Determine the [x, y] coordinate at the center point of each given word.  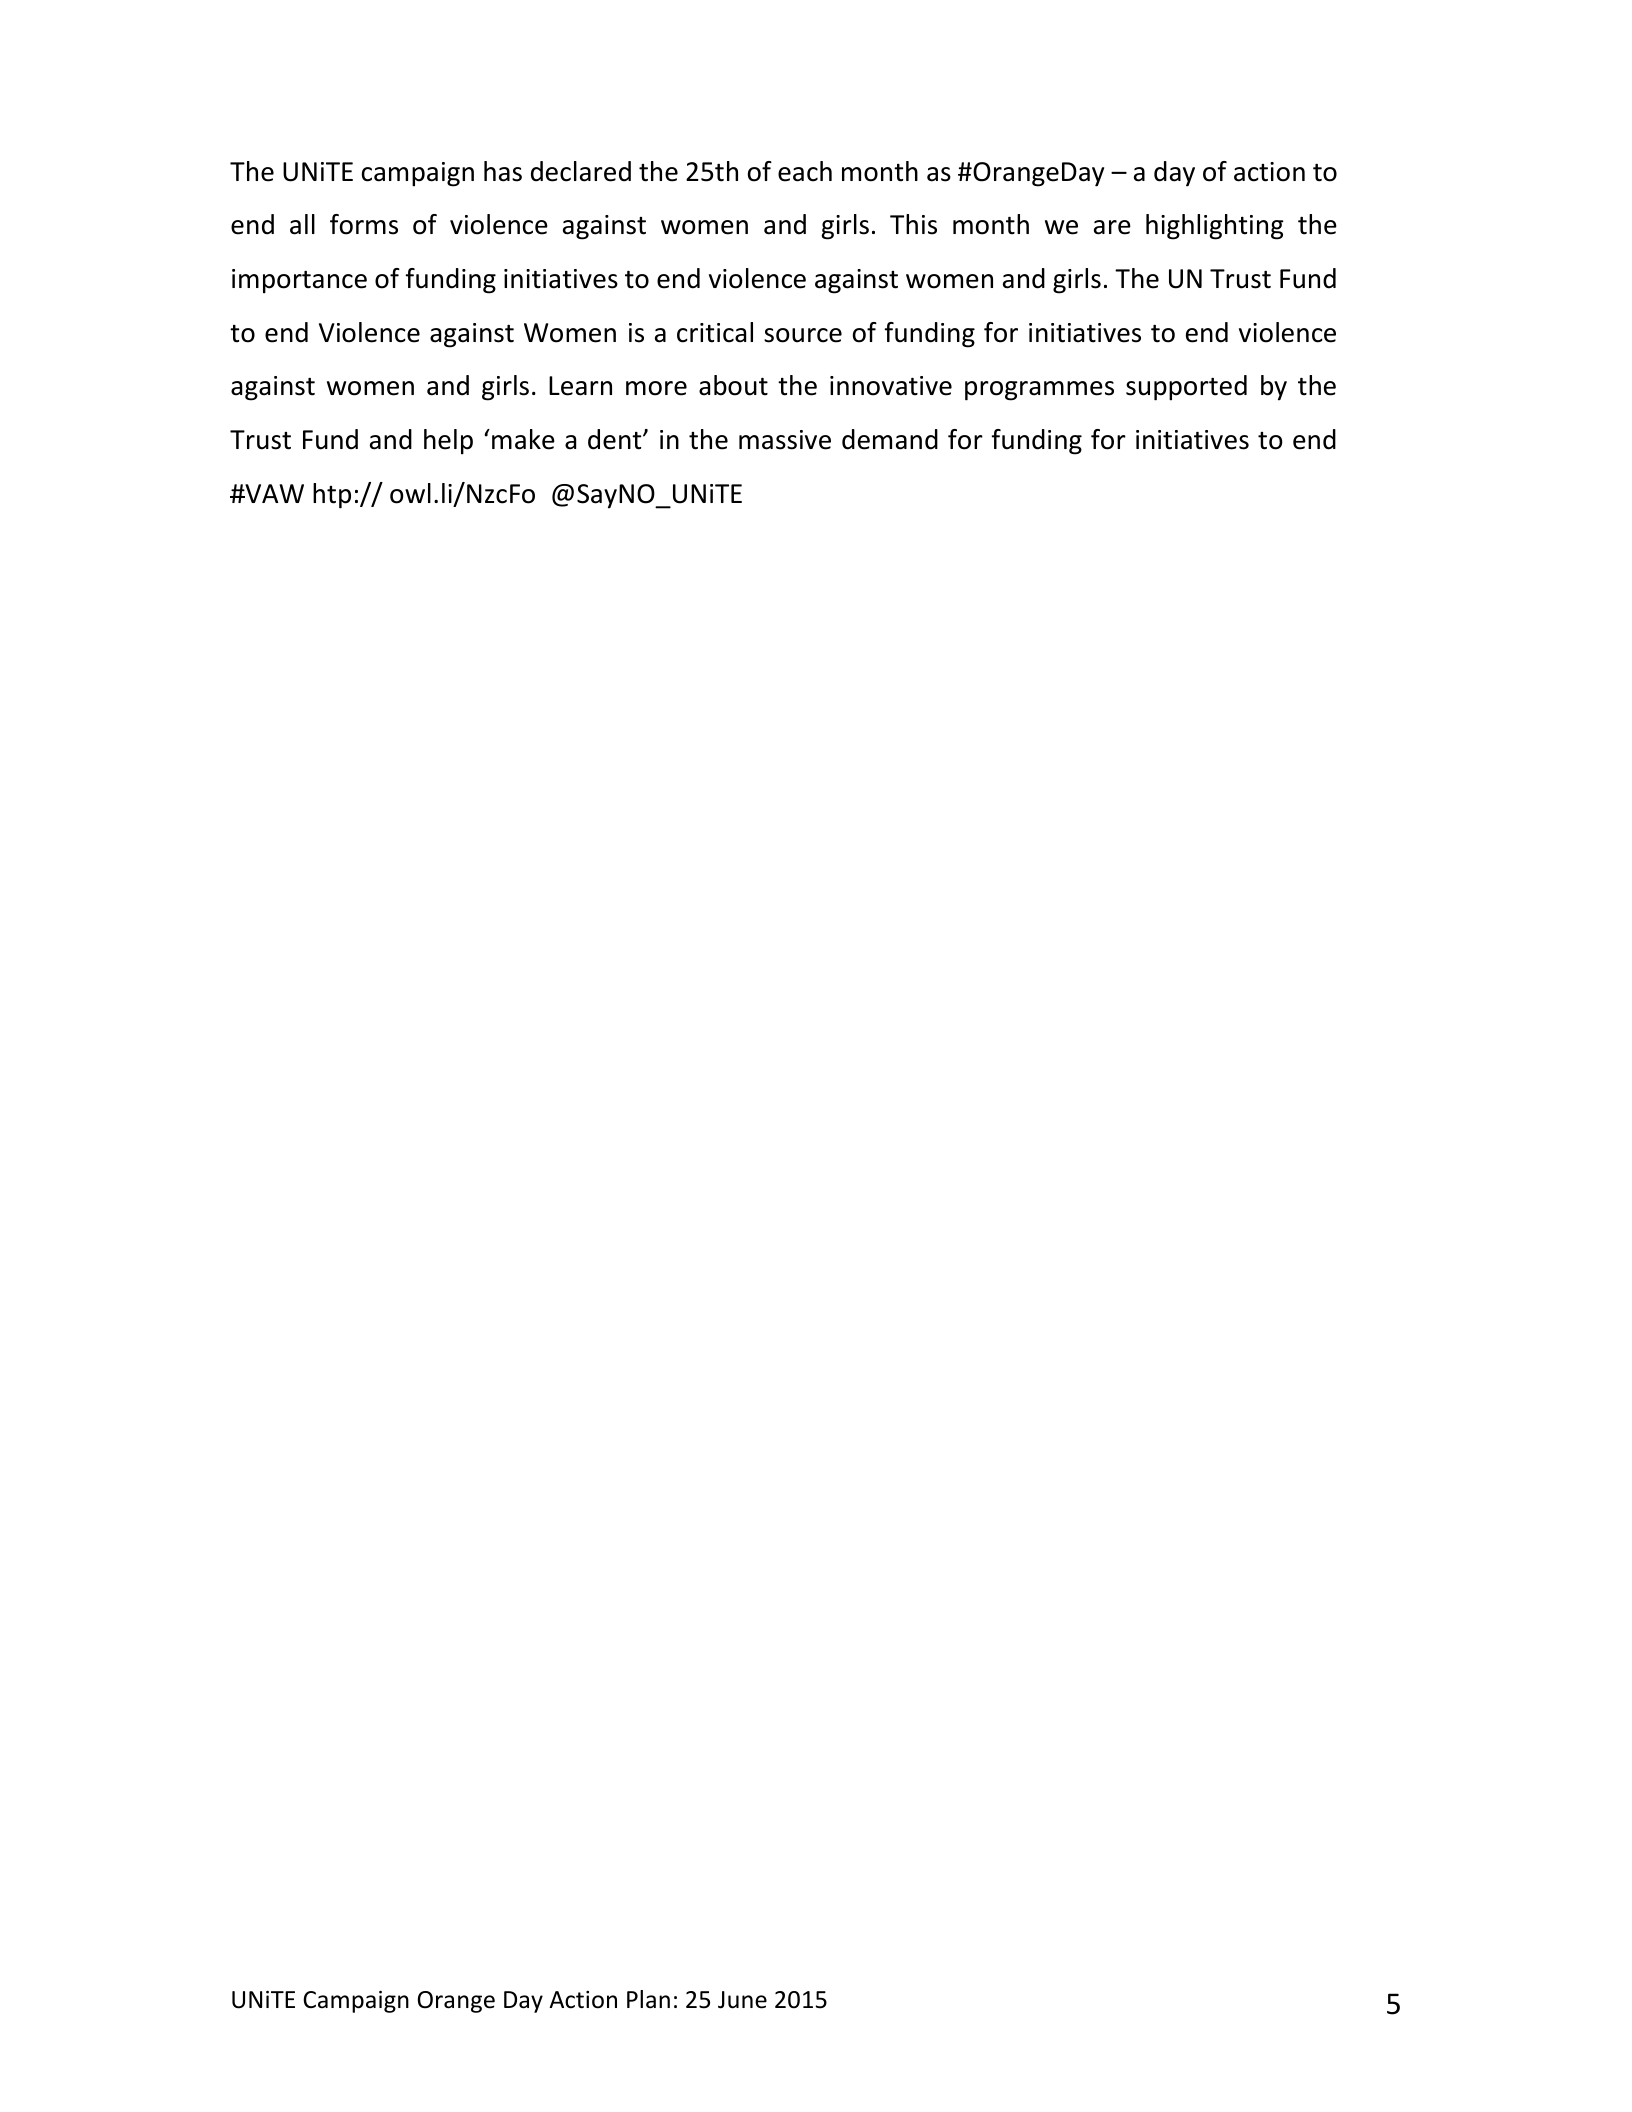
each [805, 171]
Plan [648, 1999]
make [523, 439]
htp [332, 496]
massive [785, 440]
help [448, 442]
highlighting [1215, 227]
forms [364, 224]
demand [890, 439]
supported [1186, 388]
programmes [1039, 391]
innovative [891, 386]
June [742, 2000]
